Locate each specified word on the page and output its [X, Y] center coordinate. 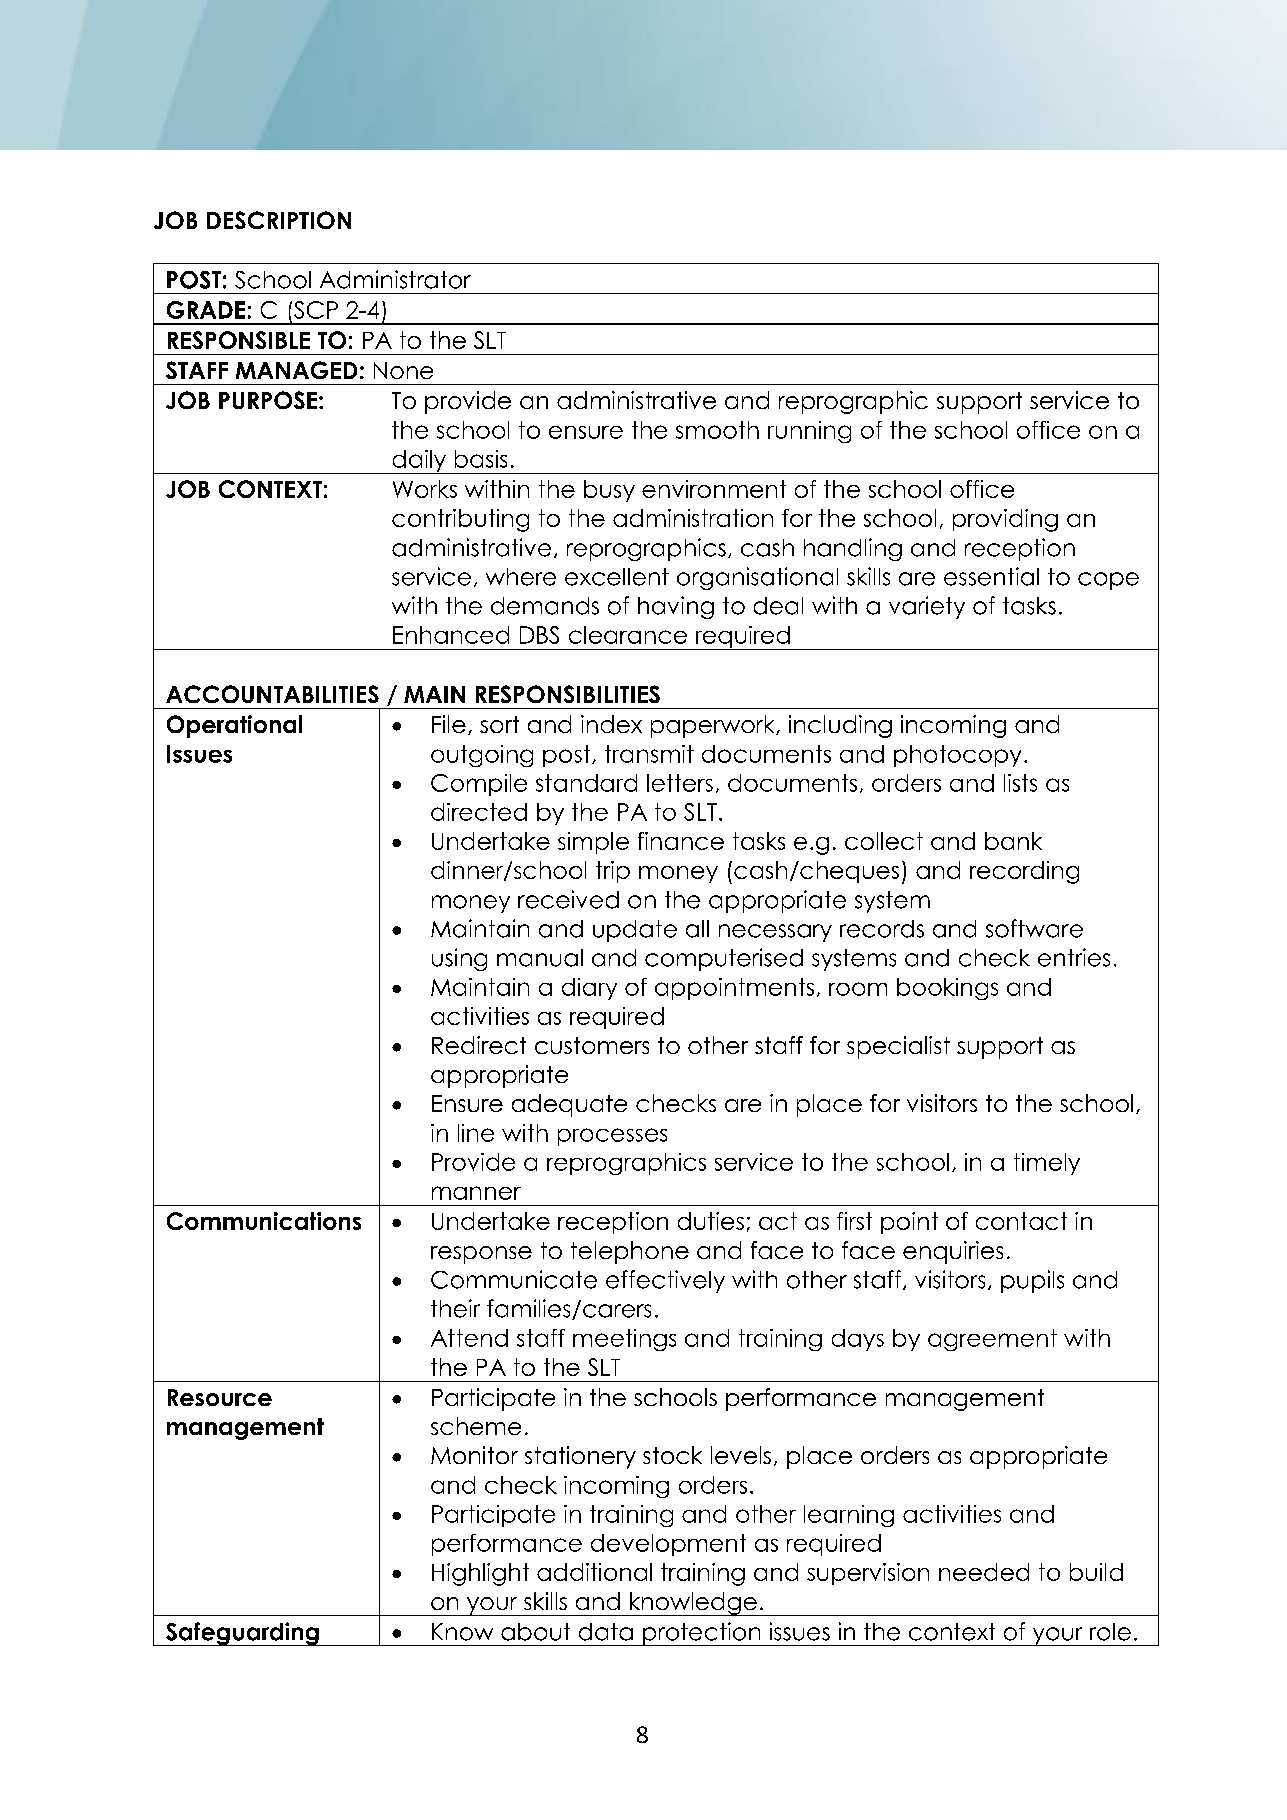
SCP [316, 310]
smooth [717, 430]
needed [984, 1572]
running [809, 432]
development [668, 1545]
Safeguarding [242, 1634]
